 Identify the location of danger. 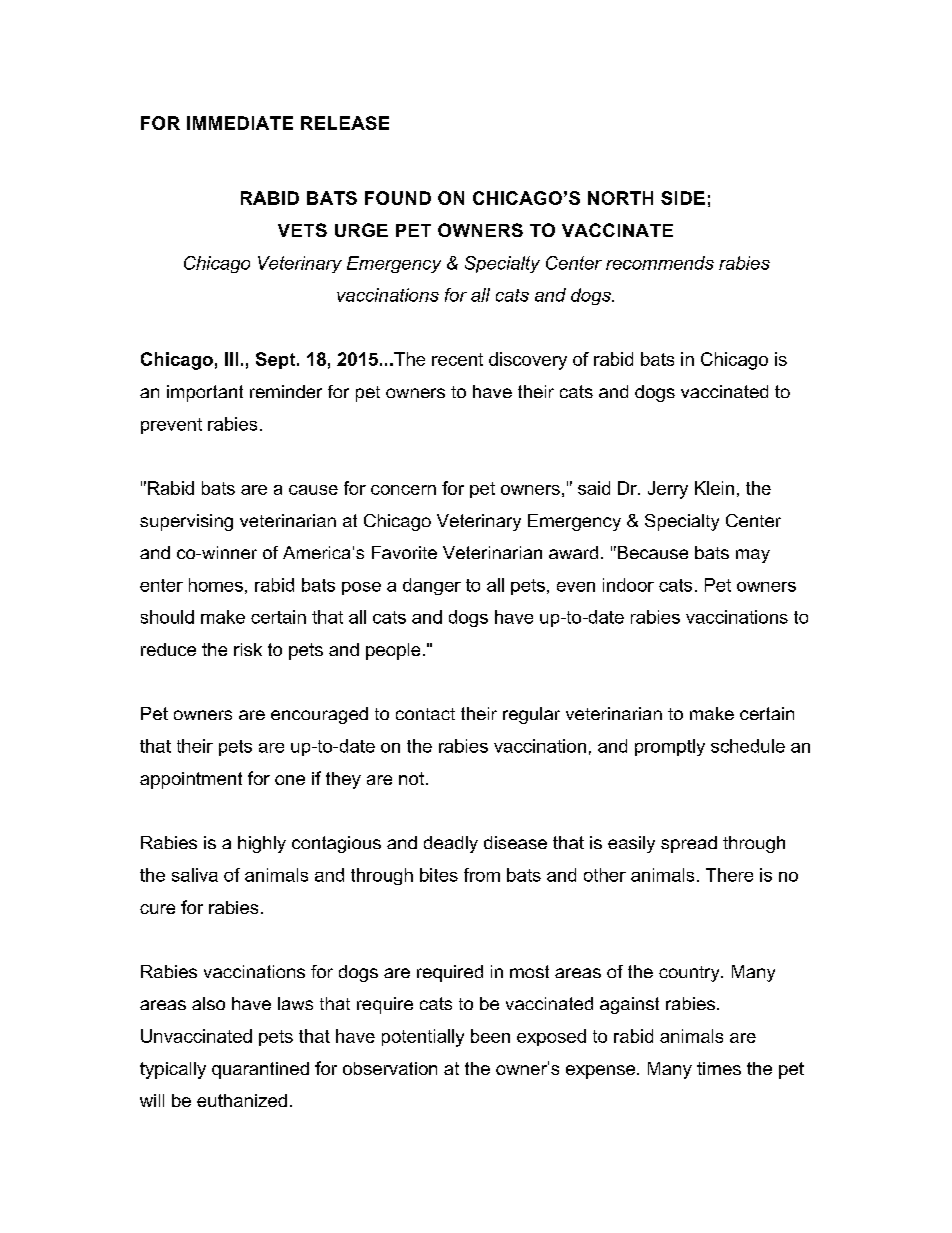
(432, 586).
